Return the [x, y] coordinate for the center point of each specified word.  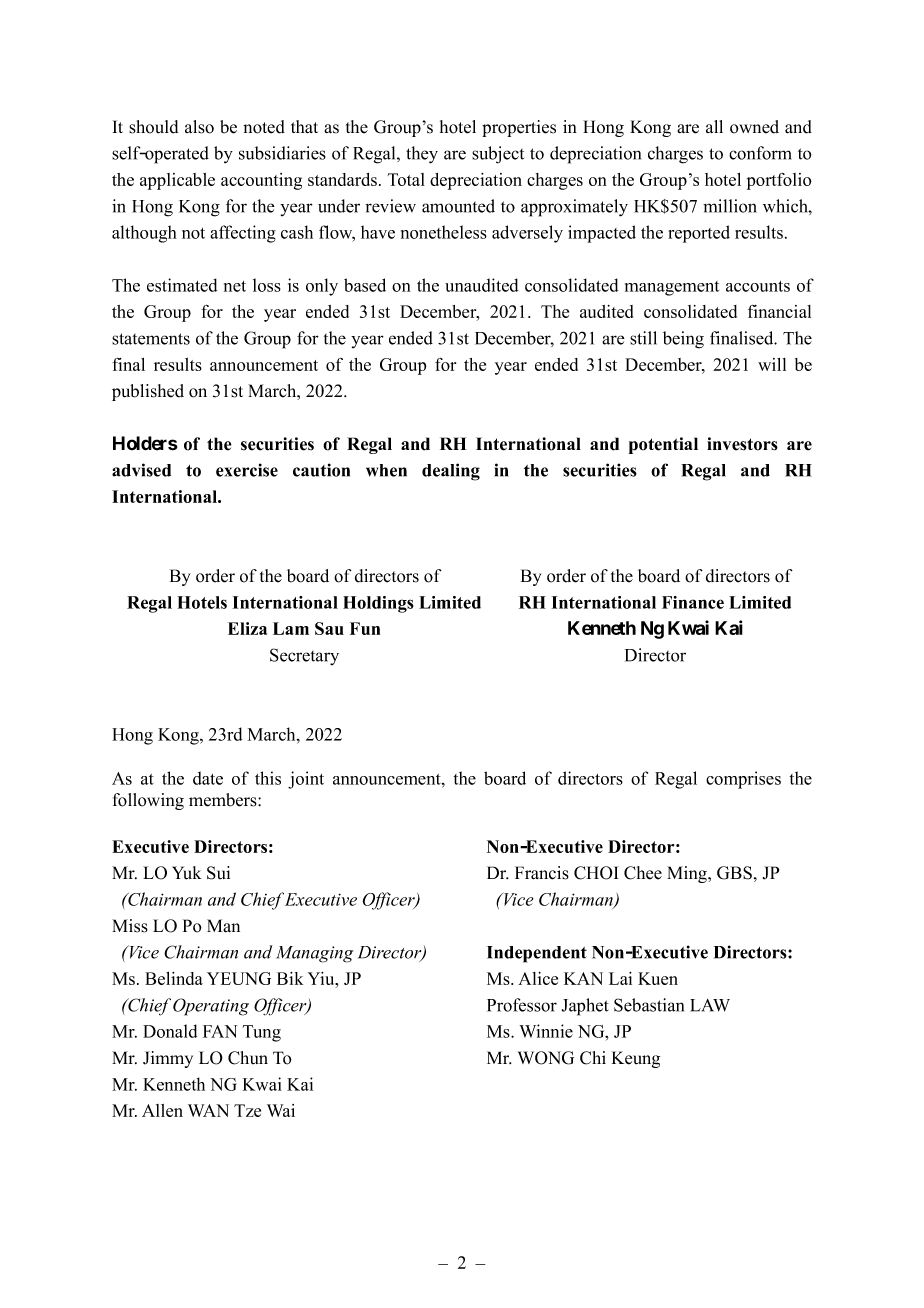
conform [760, 153]
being [683, 340]
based [365, 285]
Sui [218, 873]
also [199, 127]
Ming [688, 874]
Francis [542, 873]
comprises [743, 780]
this [268, 778]
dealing [451, 472]
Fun [365, 628]
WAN [208, 1110]
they [422, 155]
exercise [247, 470]
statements [151, 339]
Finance [693, 602]
